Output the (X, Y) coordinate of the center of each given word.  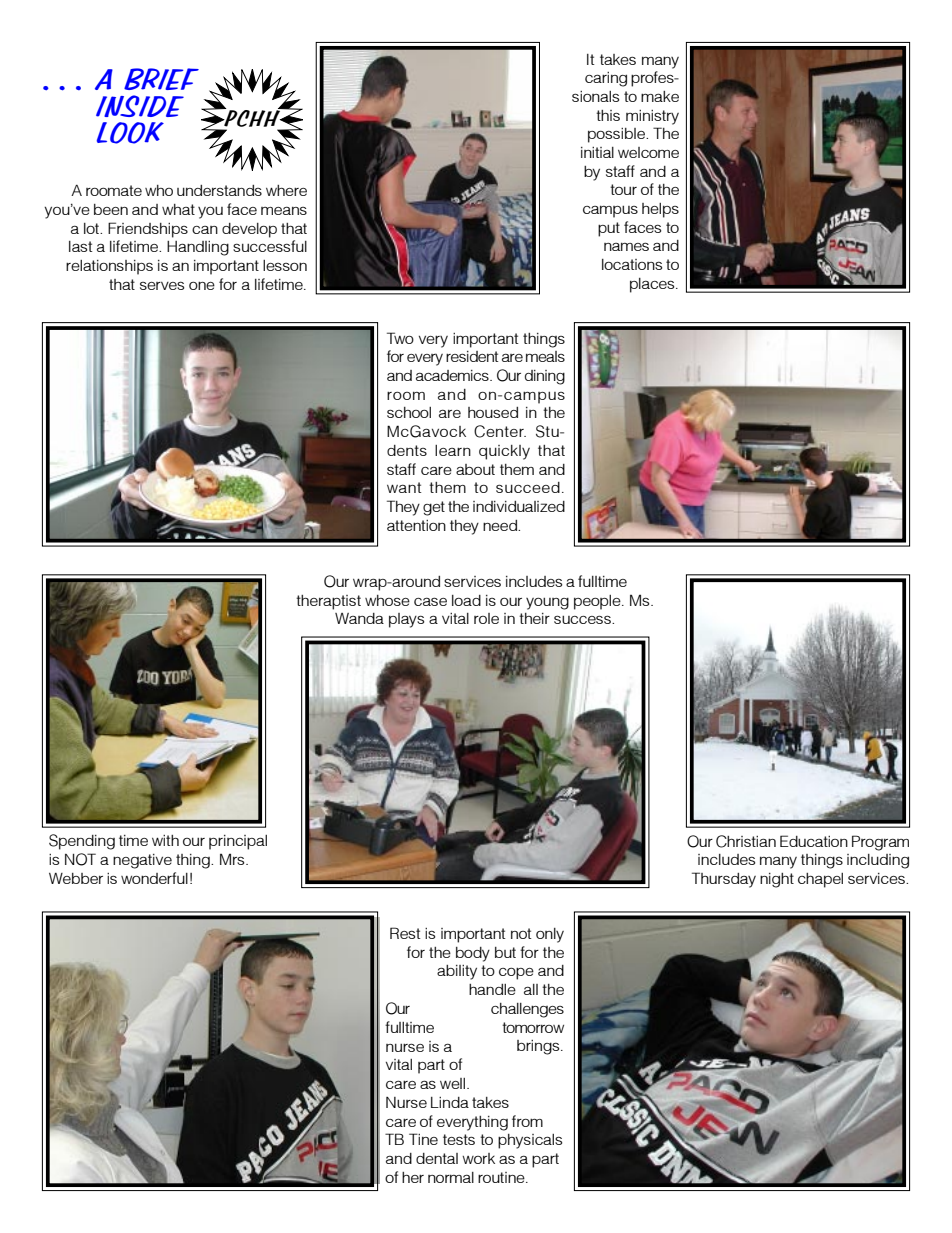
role (486, 618)
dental (437, 1158)
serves (162, 285)
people (598, 602)
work (478, 1158)
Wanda (359, 618)
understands (219, 190)
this (608, 115)
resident (472, 356)
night (777, 880)
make (660, 96)
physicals (530, 1141)
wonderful (154, 878)
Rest (405, 933)
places (653, 285)
